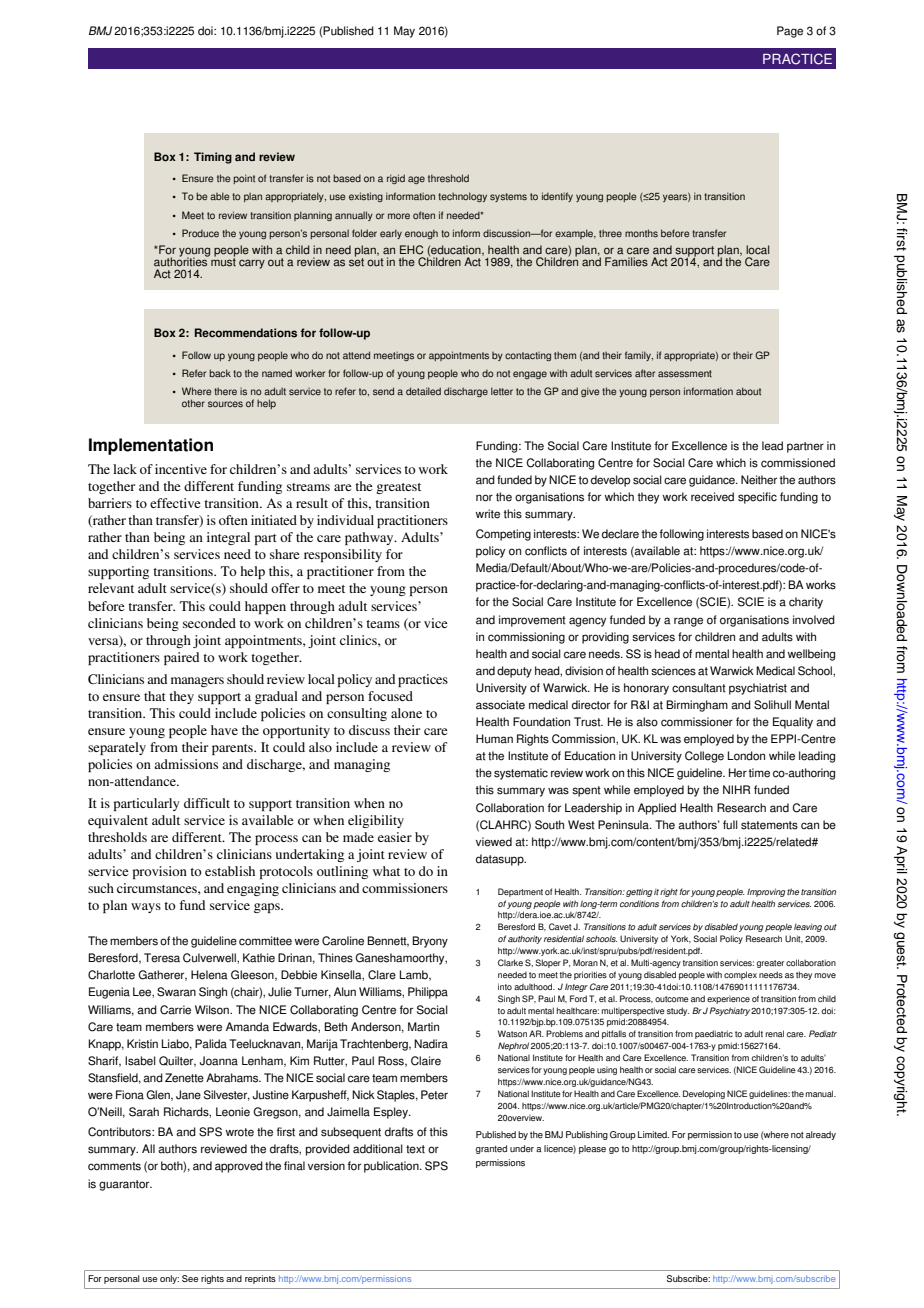  Describe the element at coordinates (190, 1278) in the screenshot. I see `See` at that location.
